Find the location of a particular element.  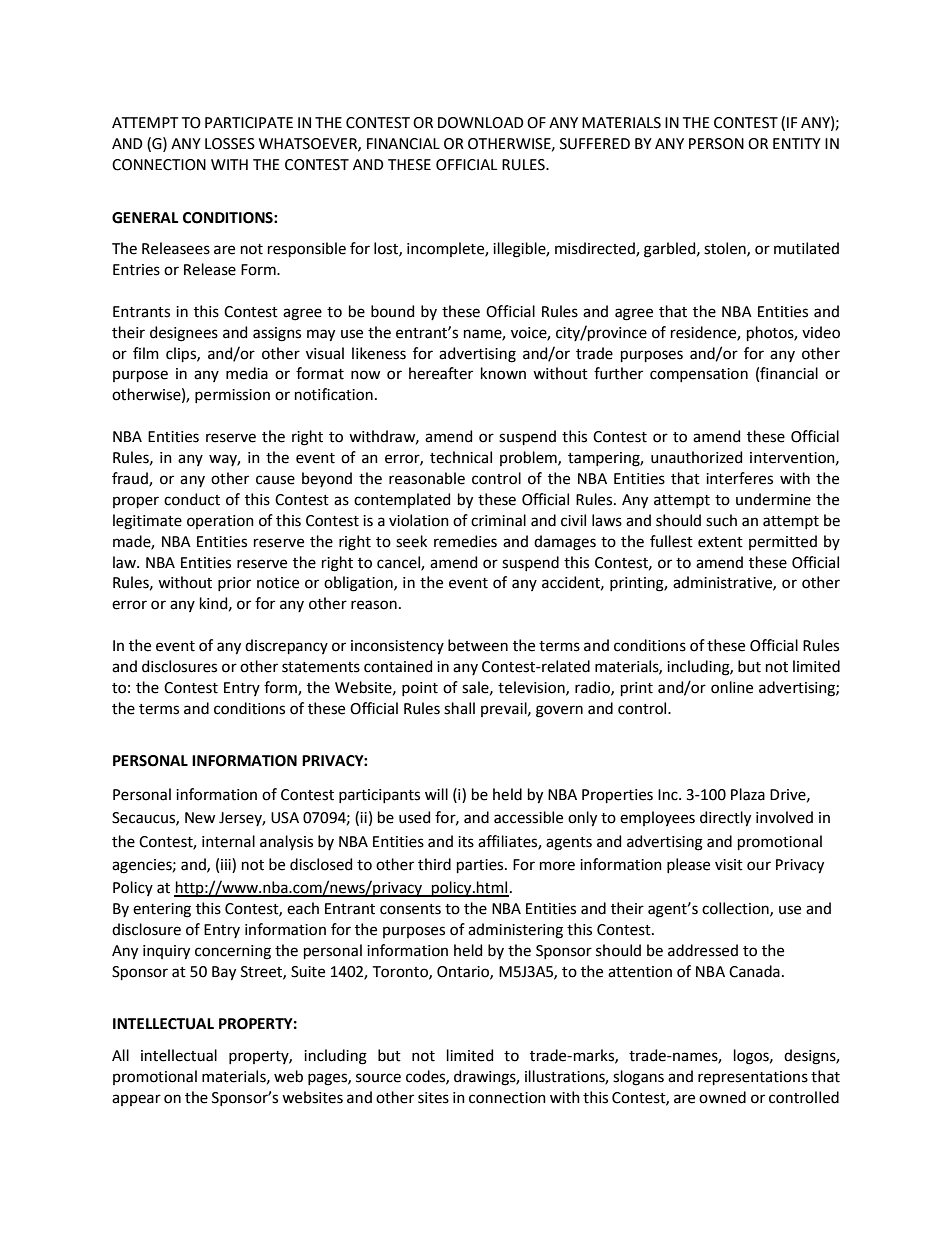

source is located at coordinates (378, 1078).
